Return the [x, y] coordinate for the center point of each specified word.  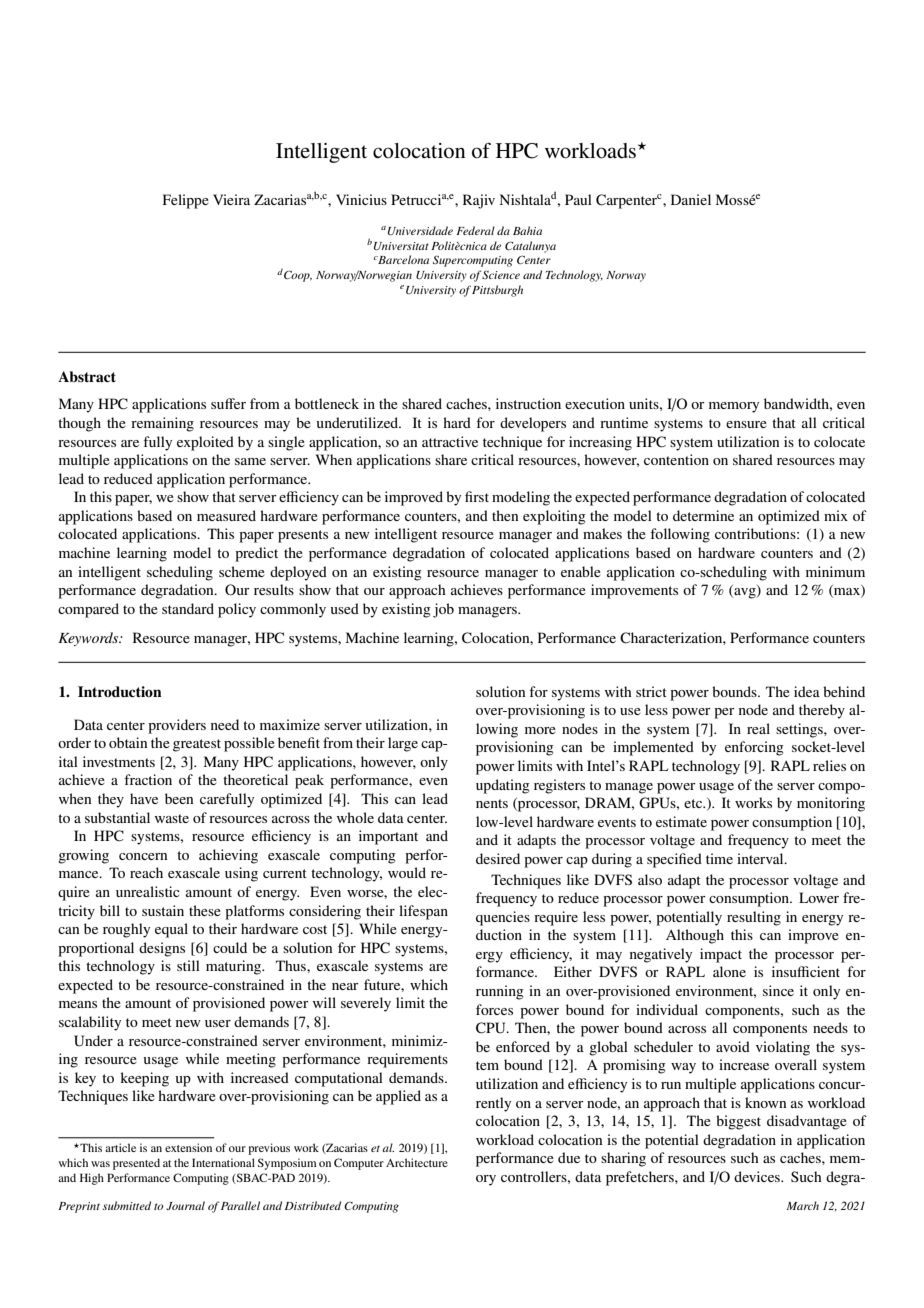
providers [177, 726]
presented [136, 1164]
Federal [475, 230]
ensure [746, 424]
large [403, 744]
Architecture [417, 1162]
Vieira [231, 199]
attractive [450, 441]
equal [171, 930]
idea [807, 691]
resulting [754, 918]
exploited [205, 443]
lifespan [423, 912]
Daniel [691, 199]
